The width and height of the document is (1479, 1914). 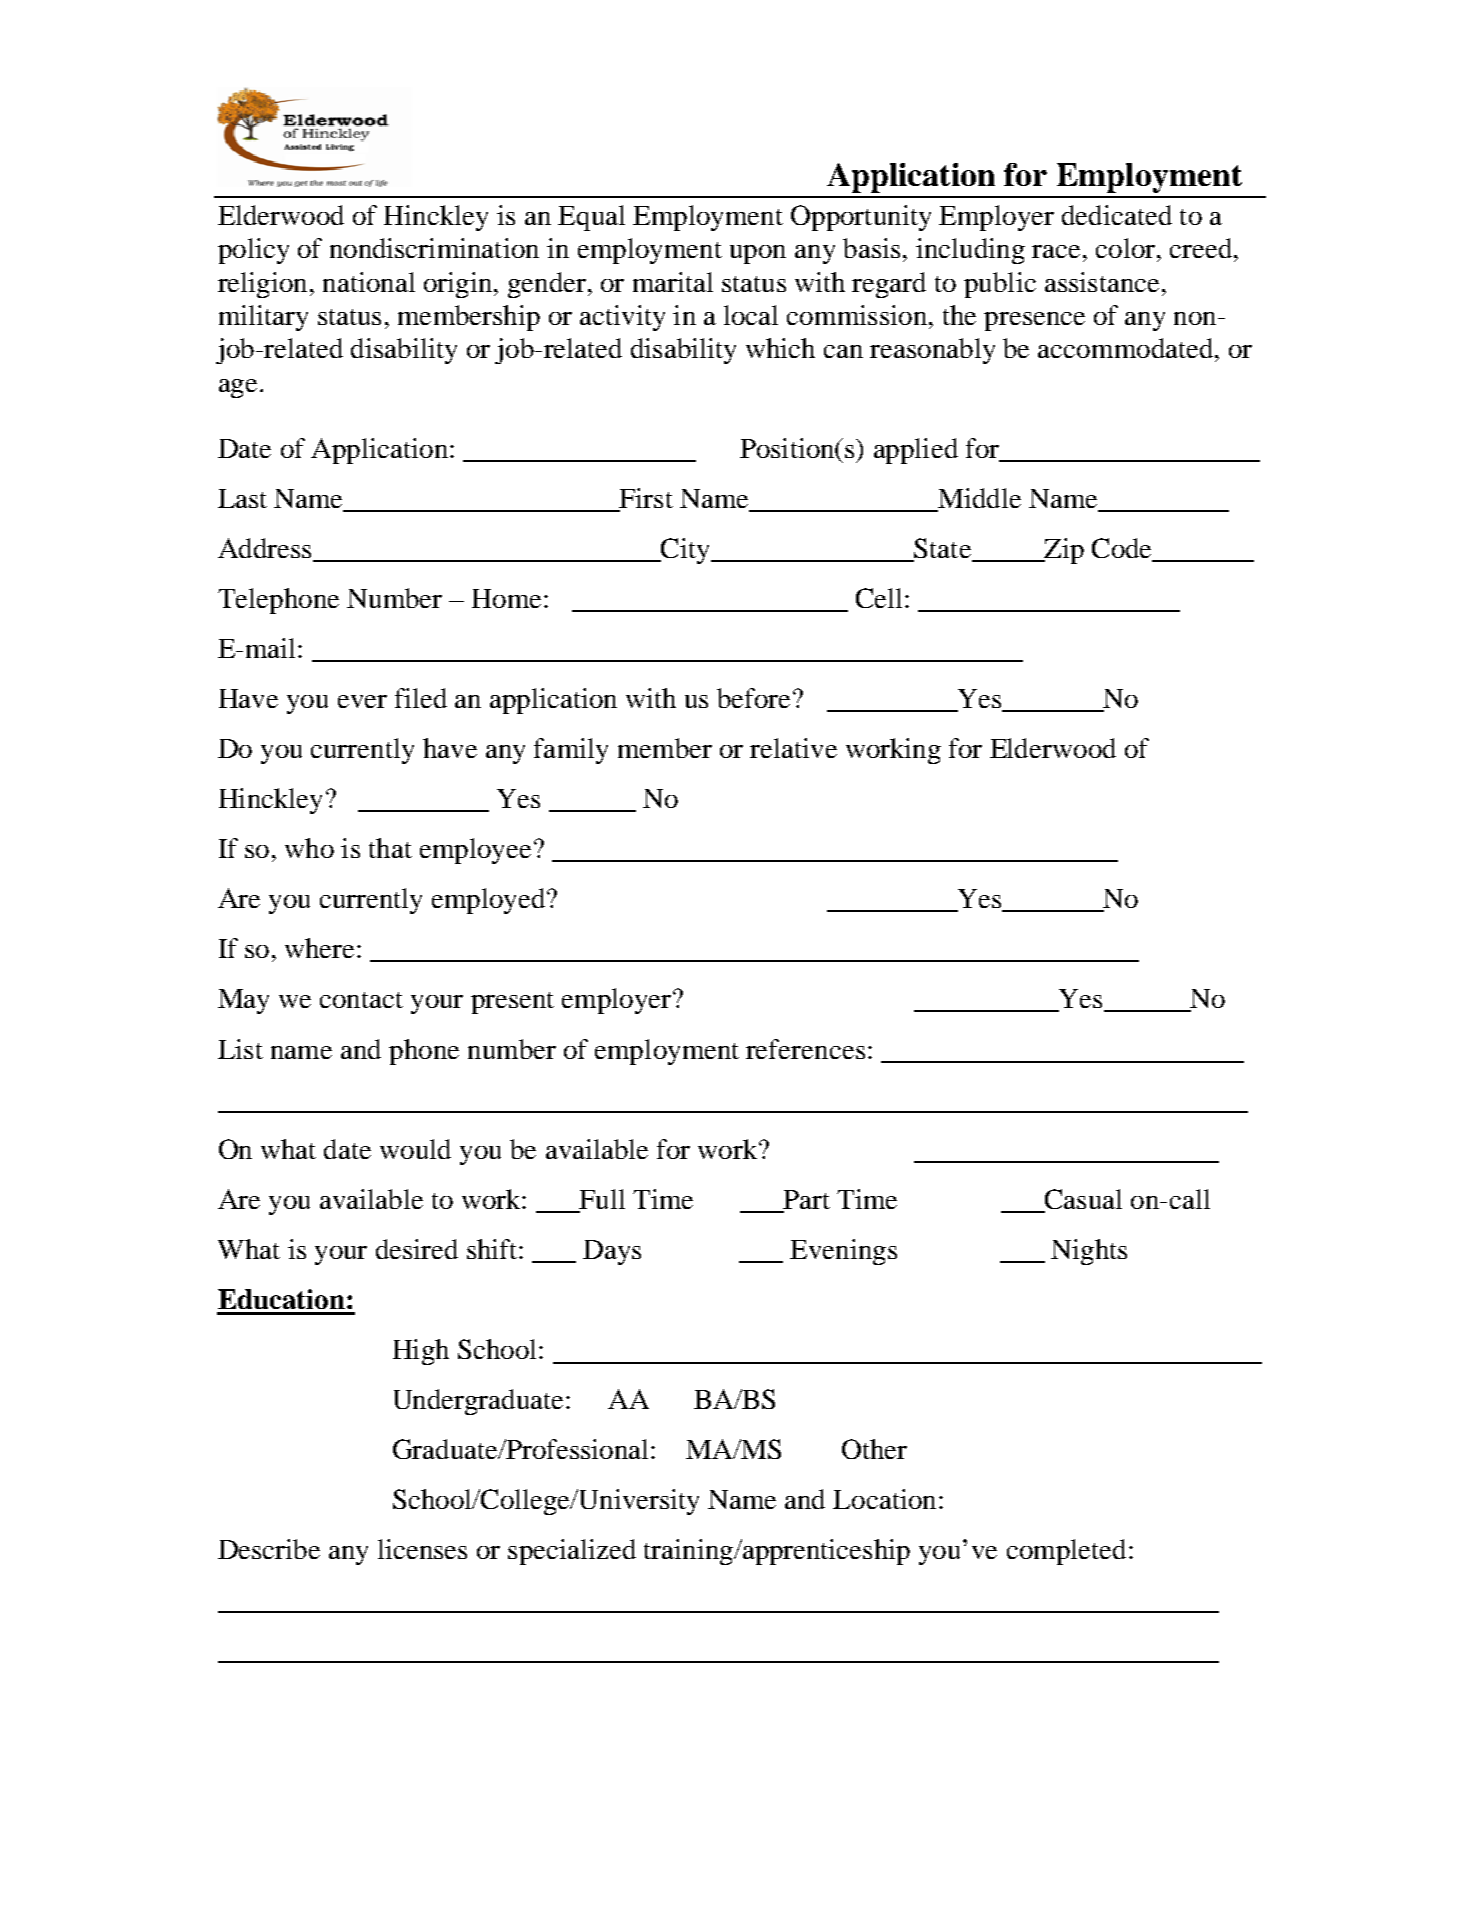 I want to click on specialized, so click(x=572, y=1552).
